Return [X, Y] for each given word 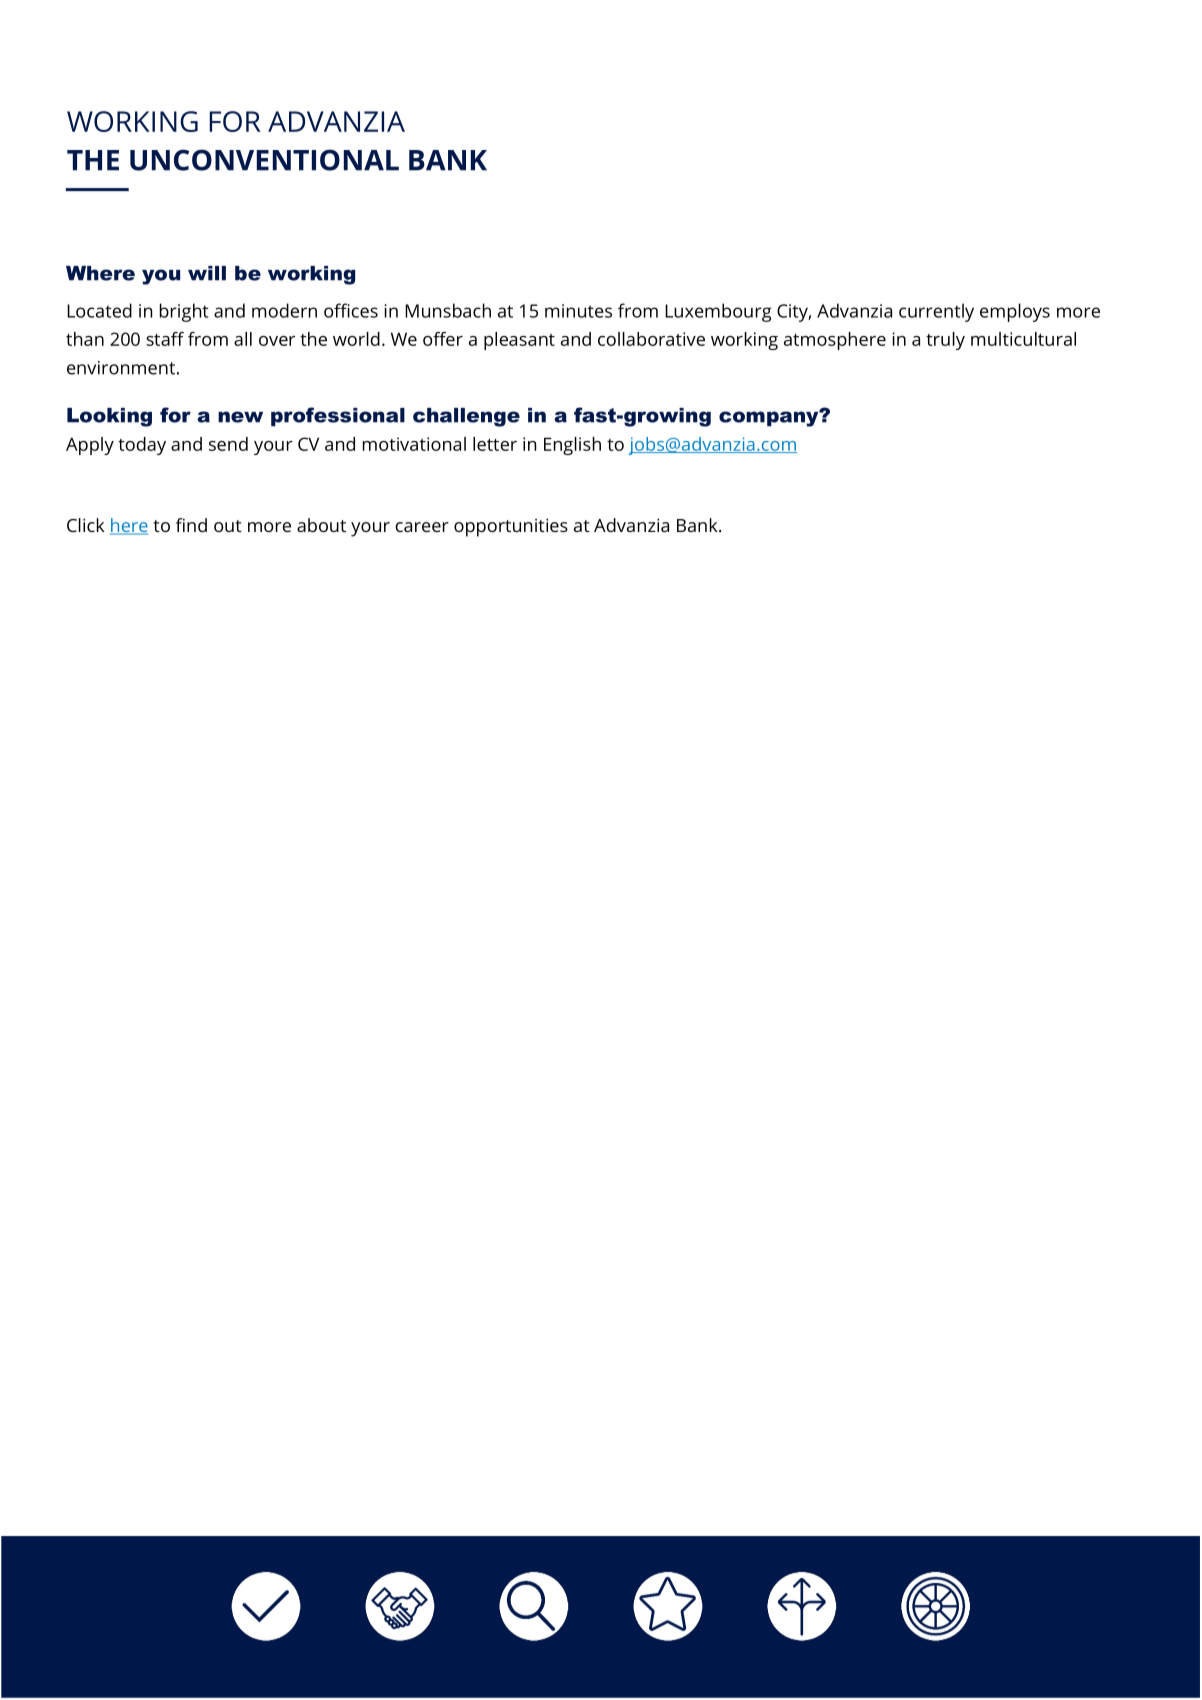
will [207, 273]
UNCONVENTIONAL [264, 160]
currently [936, 312]
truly [945, 341]
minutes [578, 311]
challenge [466, 417]
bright [184, 312]
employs [1015, 312]
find [191, 525]
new [240, 417]
